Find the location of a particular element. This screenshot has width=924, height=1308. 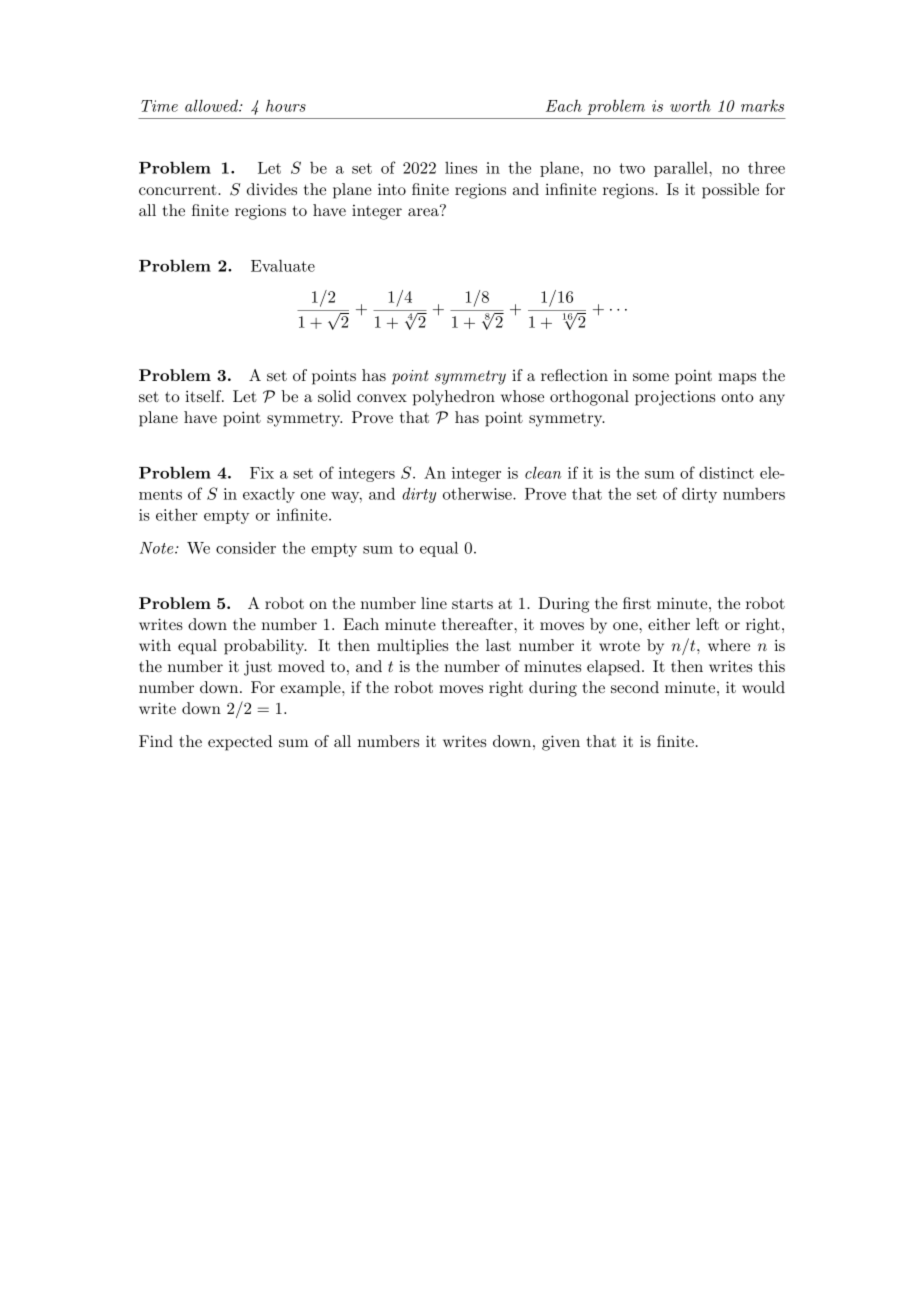

itself is located at coordinates (204, 396).
